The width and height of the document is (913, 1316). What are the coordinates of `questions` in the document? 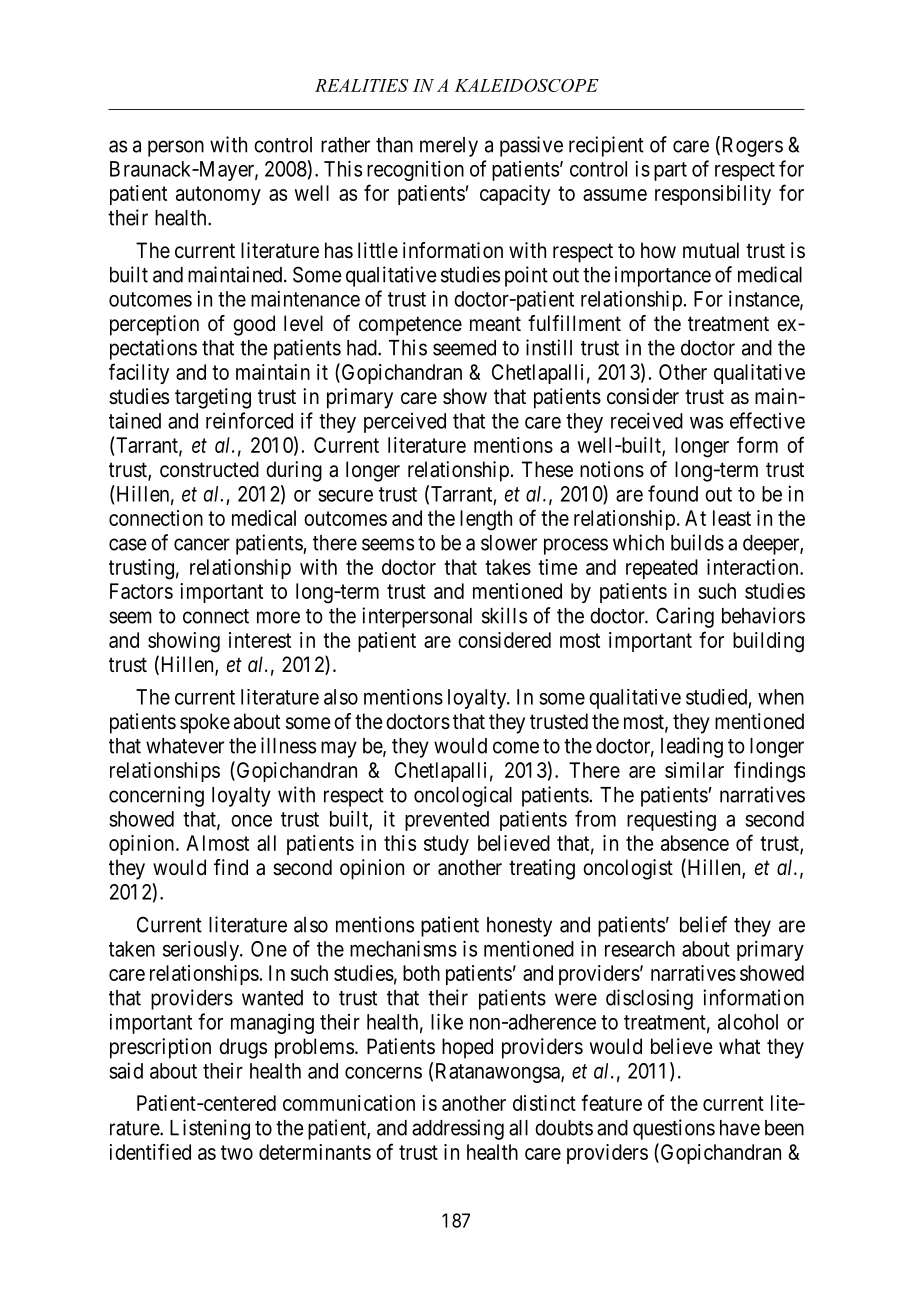 It's located at (674, 1129).
